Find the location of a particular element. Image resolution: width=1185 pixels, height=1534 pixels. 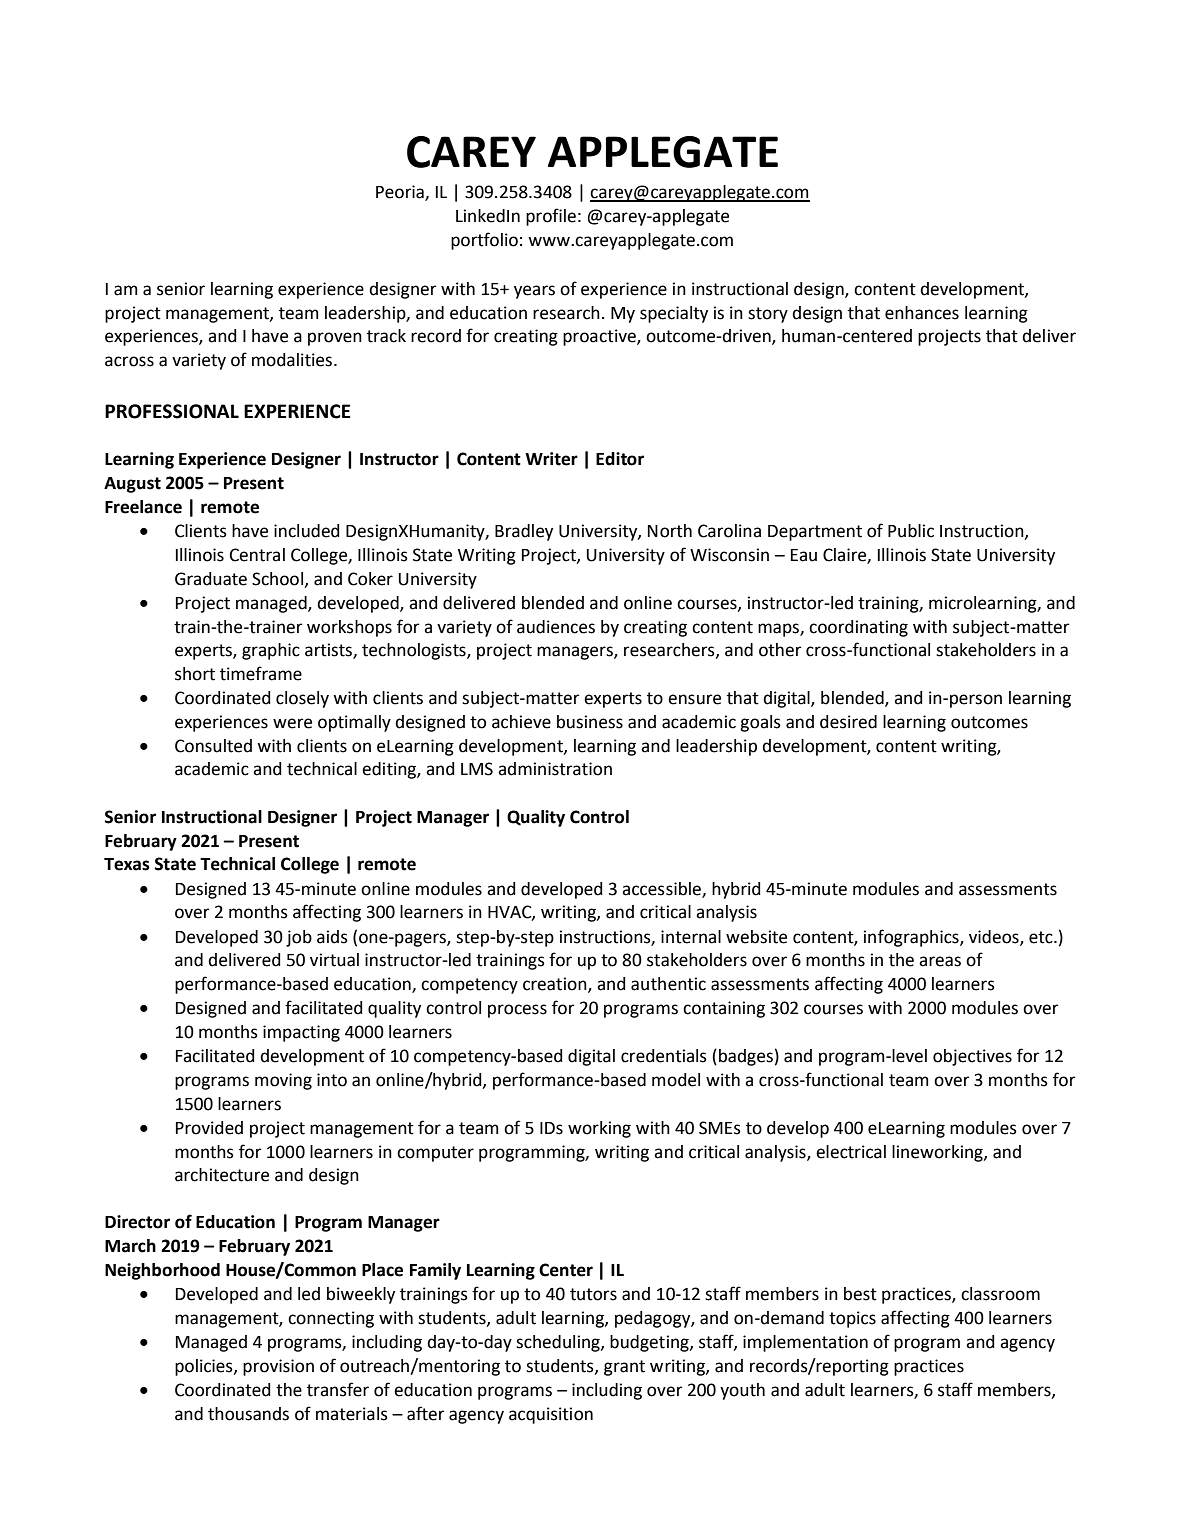

Peoria is located at coordinates (401, 193).
